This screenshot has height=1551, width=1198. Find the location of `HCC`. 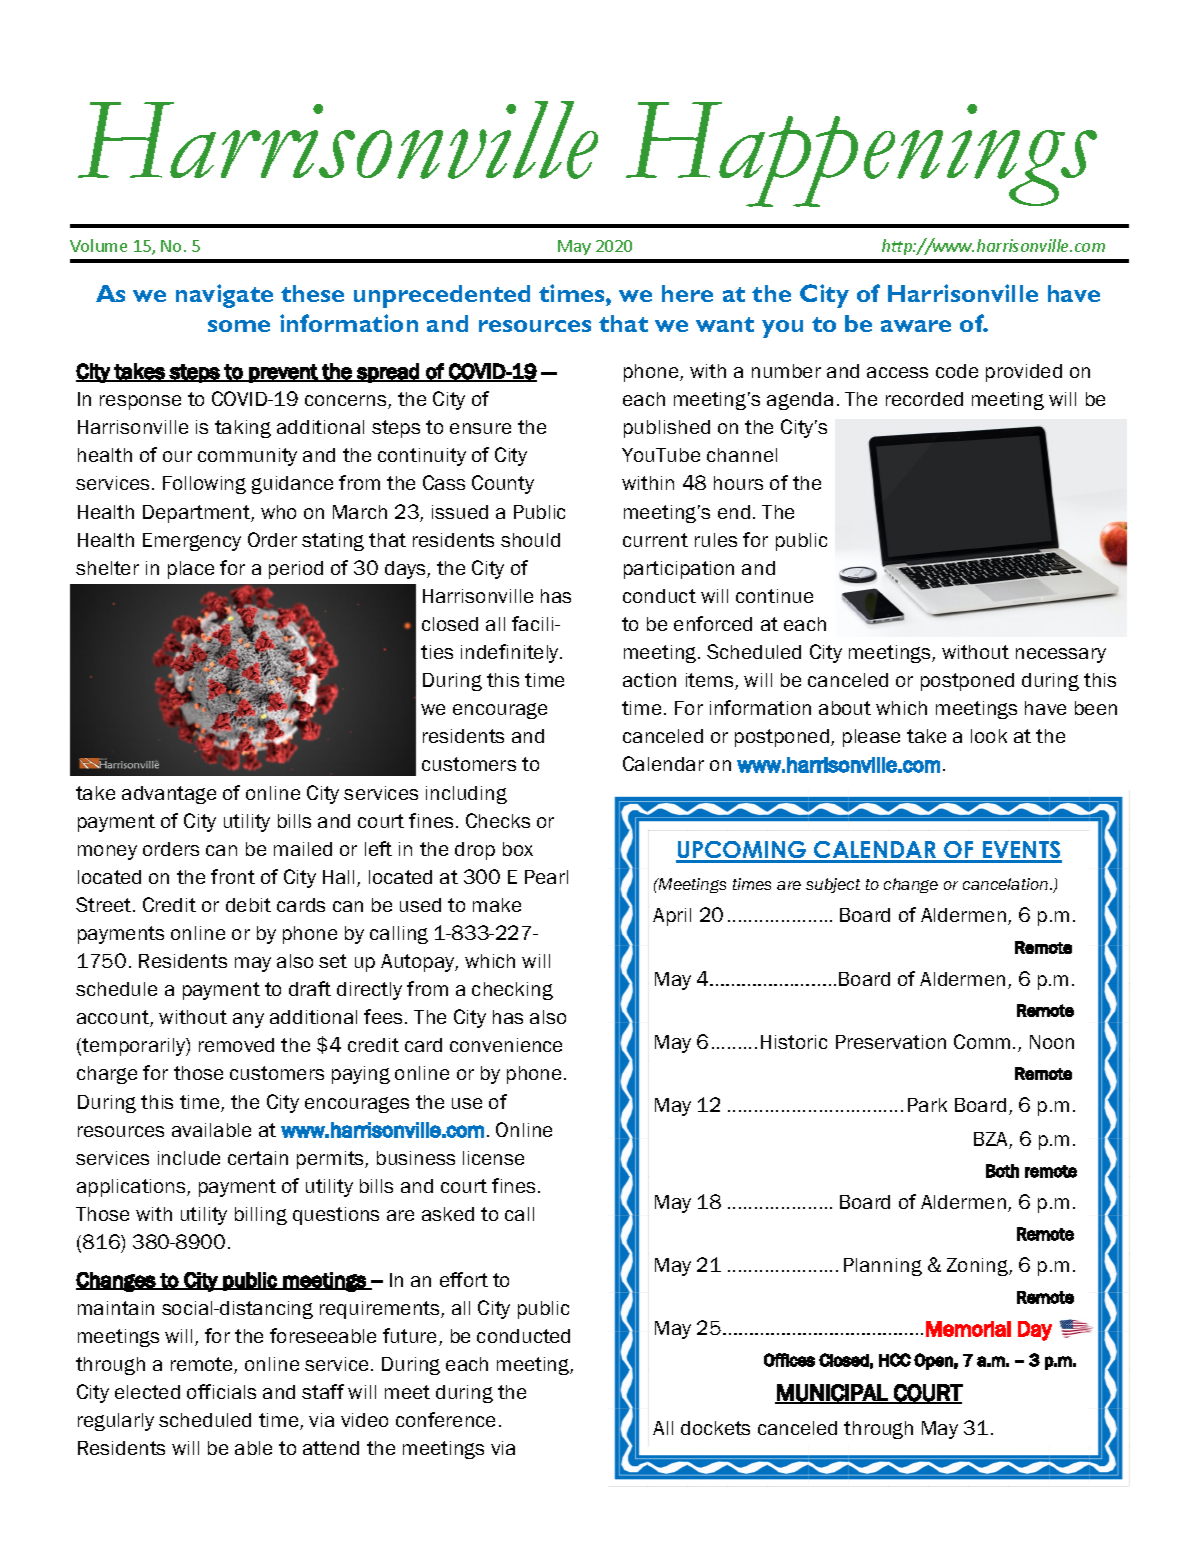

HCC is located at coordinates (895, 1360).
